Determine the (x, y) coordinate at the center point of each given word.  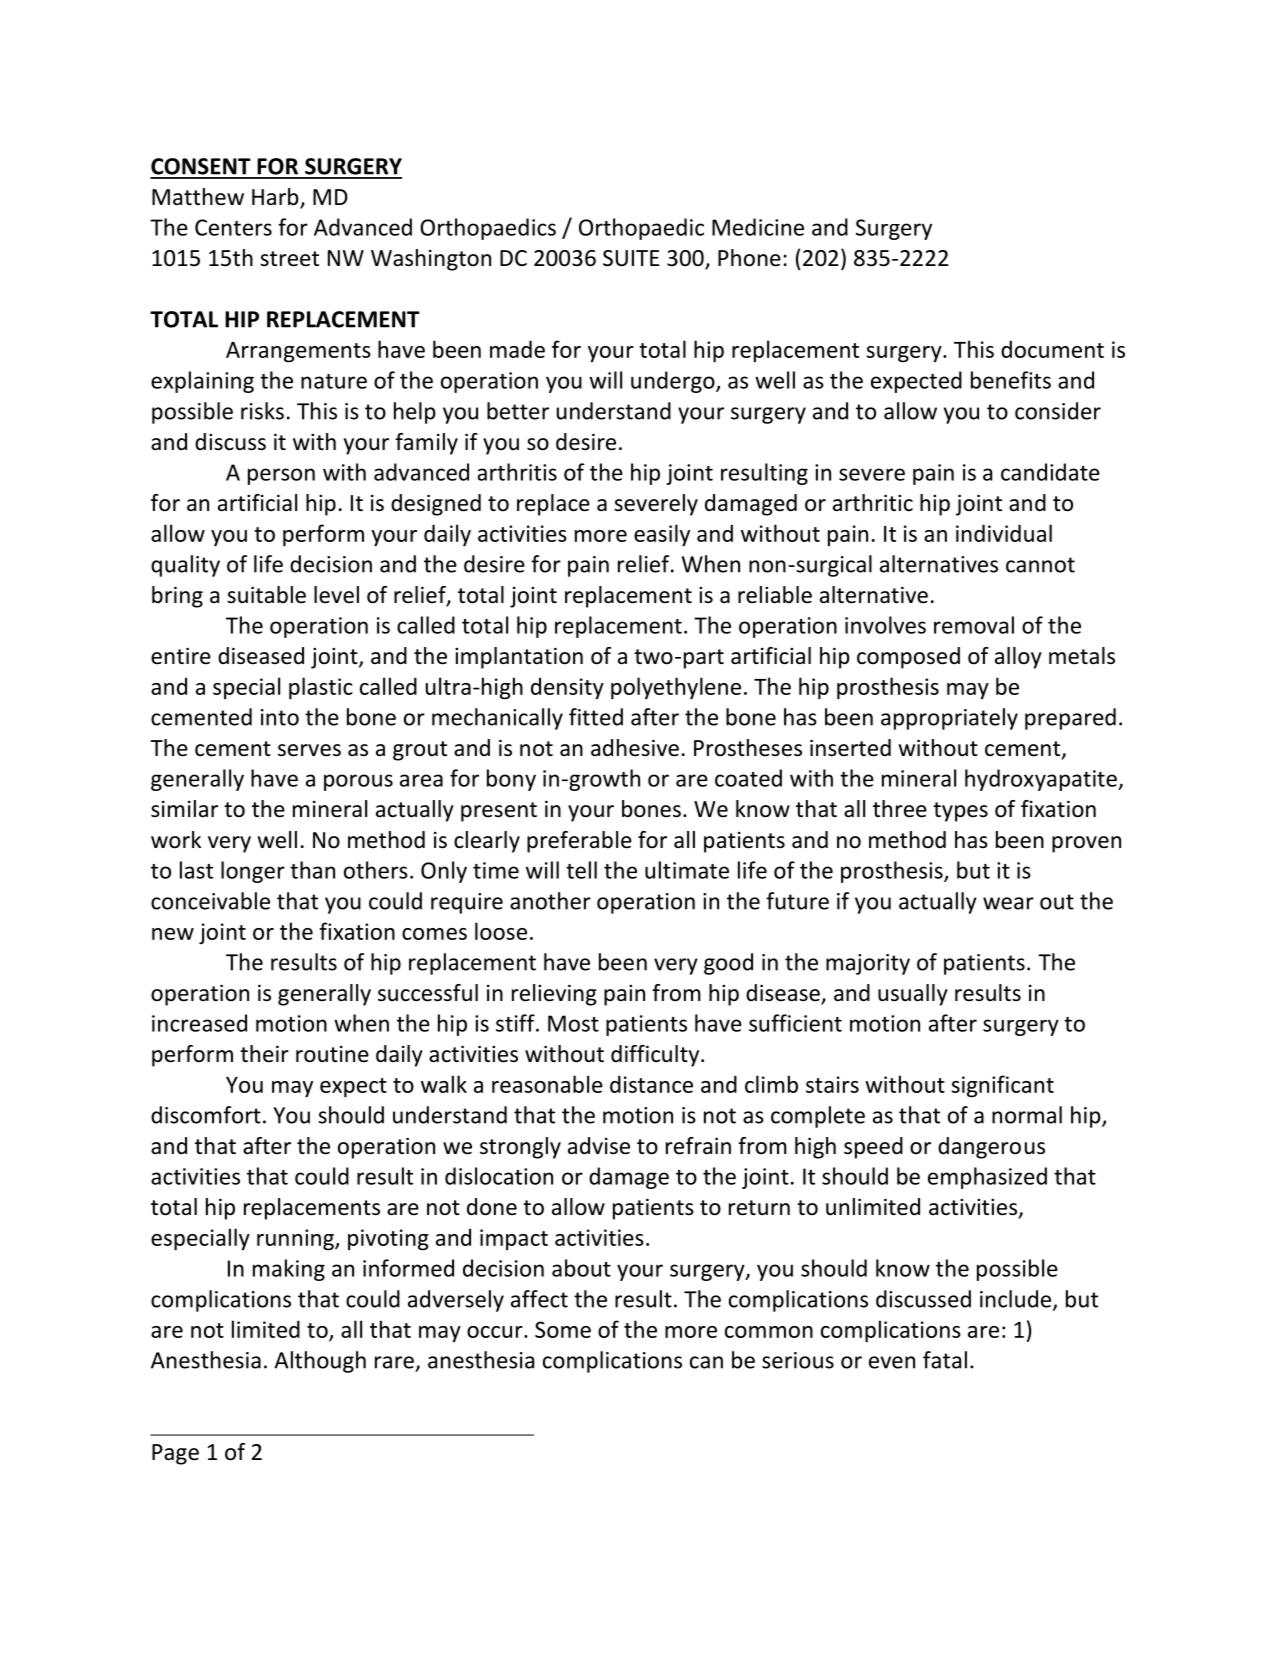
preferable (579, 842)
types (960, 812)
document (1052, 349)
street (289, 259)
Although (320, 1362)
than (312, 870)
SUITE (631, 258)
